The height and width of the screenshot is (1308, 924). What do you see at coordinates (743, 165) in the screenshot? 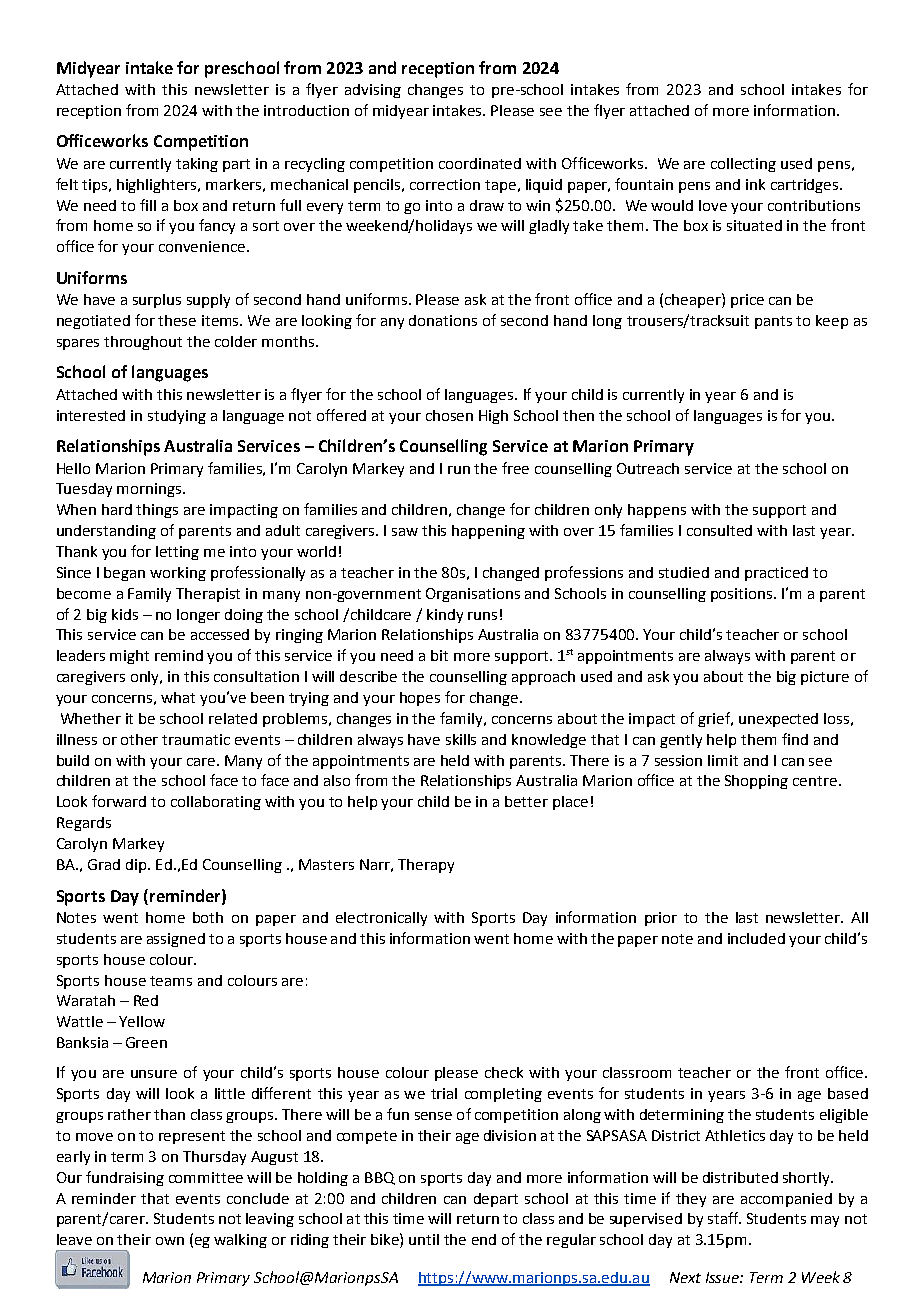
I see `collecting` at bounding box center [743, 165].
